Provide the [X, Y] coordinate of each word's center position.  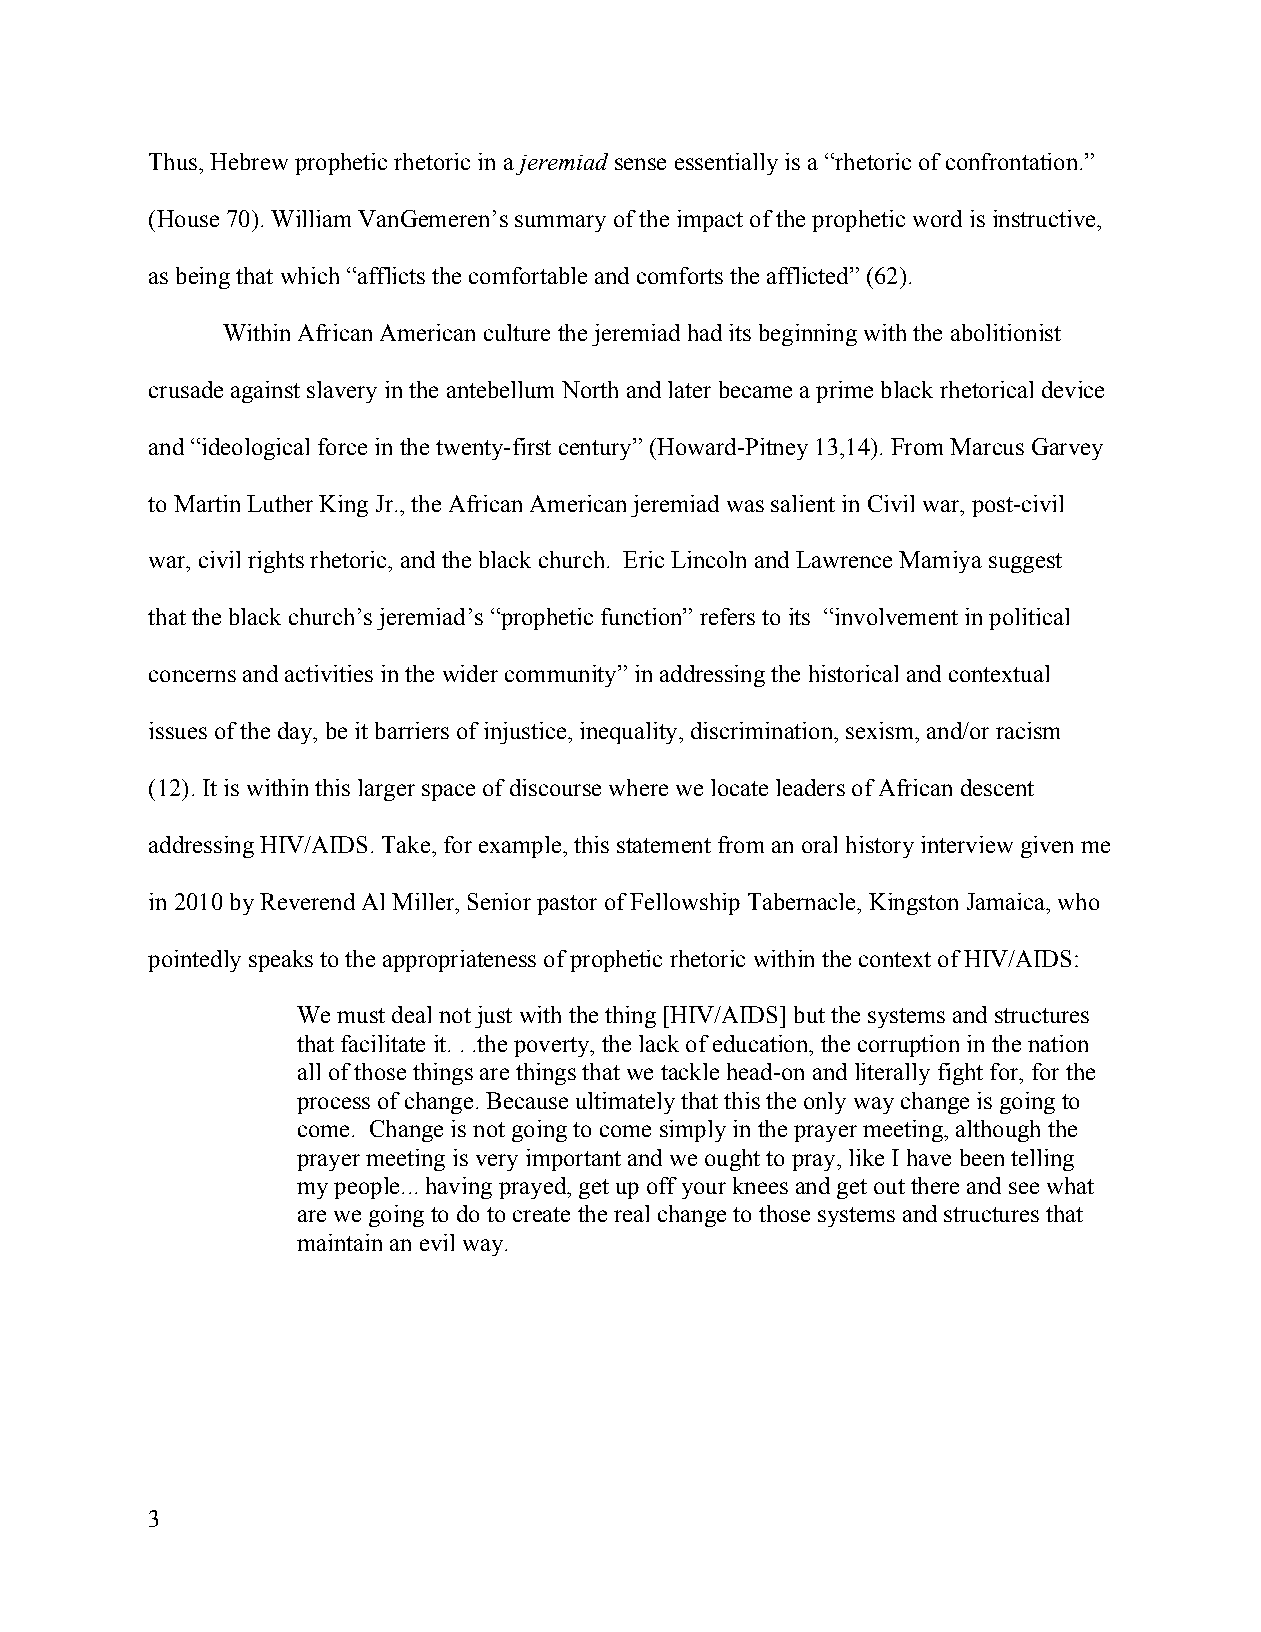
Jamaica [1007, 901]
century [596, 449]
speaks [281, 961]
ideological [254, 449]
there [935, 1185]
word [937, 218]
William [311, 218]
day [296, 733]
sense [640, 164]
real [631, 1213]
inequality [630, 733]
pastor [567, 905]
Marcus [987, 446]
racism [1028, 730]
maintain [339, 1242]
